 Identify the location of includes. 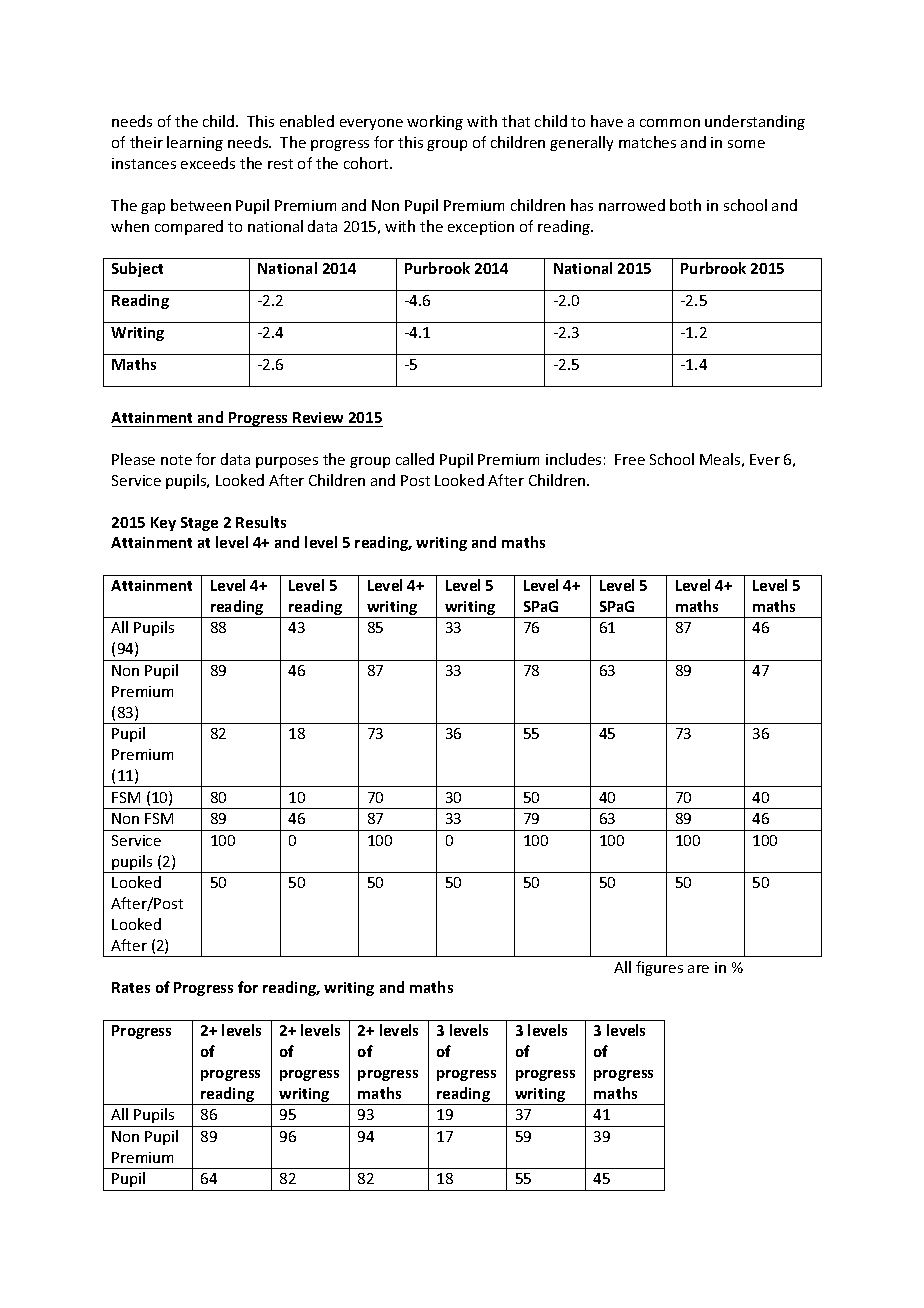
(573, 459).
